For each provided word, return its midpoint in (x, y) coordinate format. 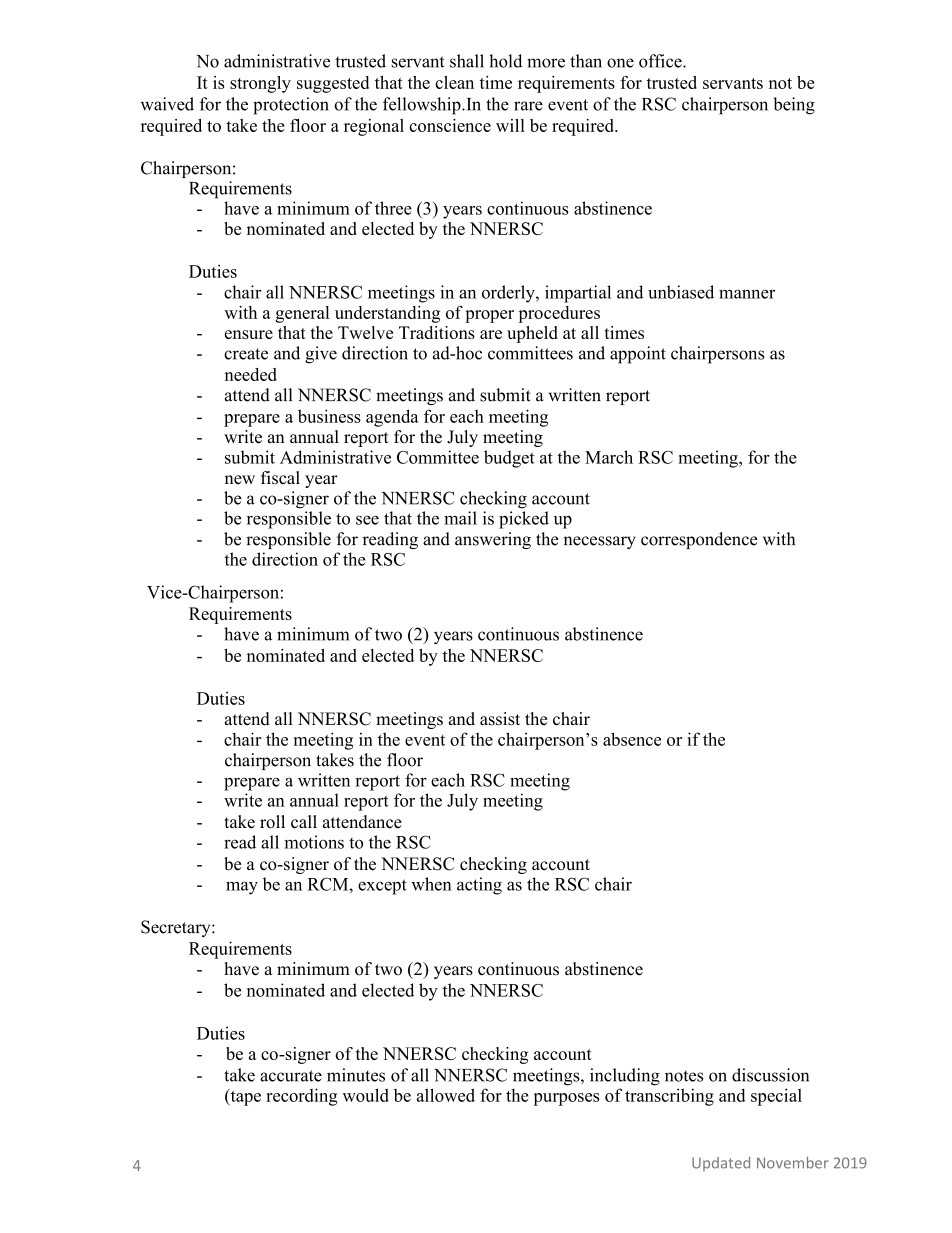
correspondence (699, 540)
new (240, 480)
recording (302, 1097)
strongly (260, 84)
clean (454, 82)
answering (493, 540)
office (661, 61)
